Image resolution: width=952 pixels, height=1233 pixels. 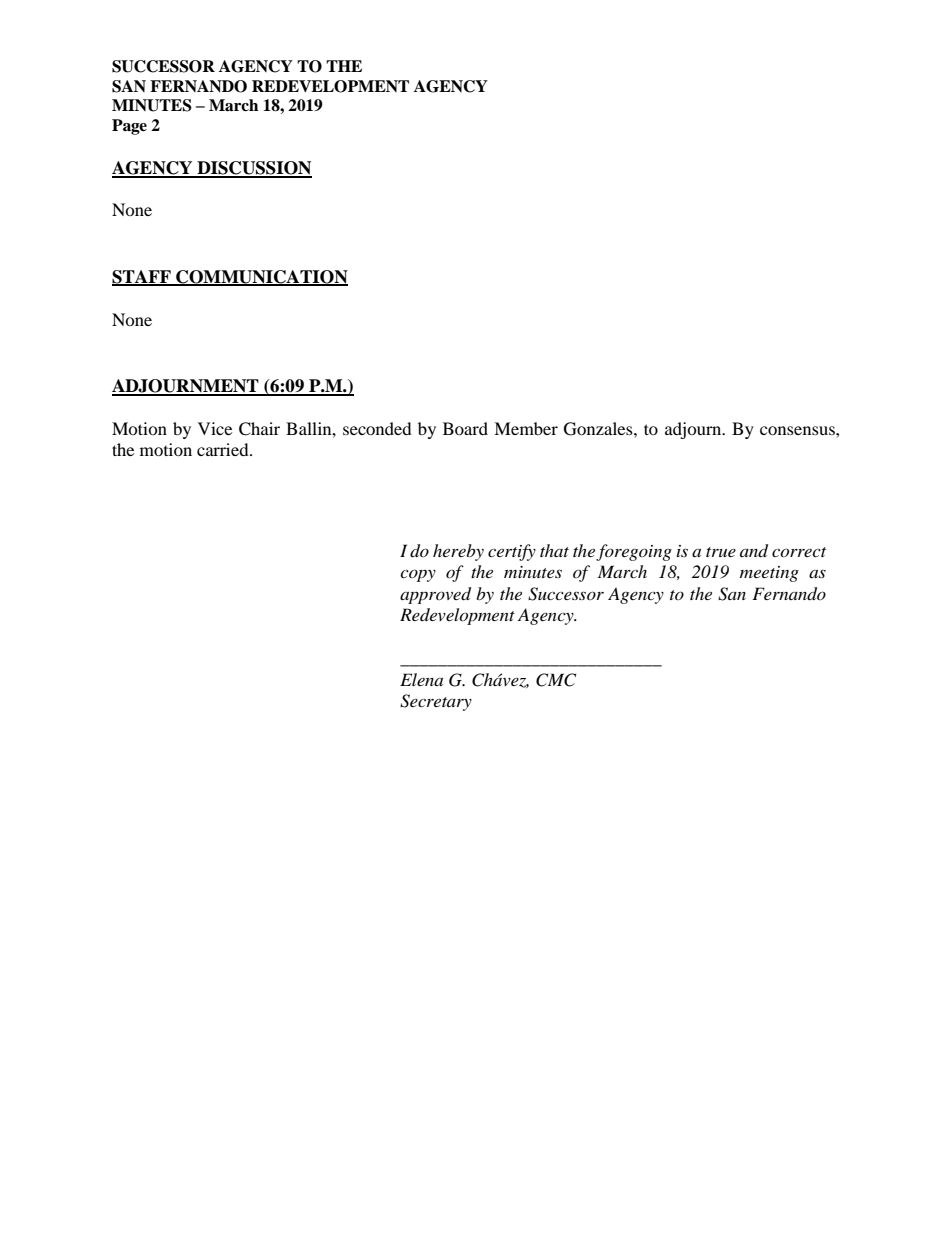 What do you see at coordinates (458, 552) in the page?
I see `hereby` at bounding box center [458, 552].
